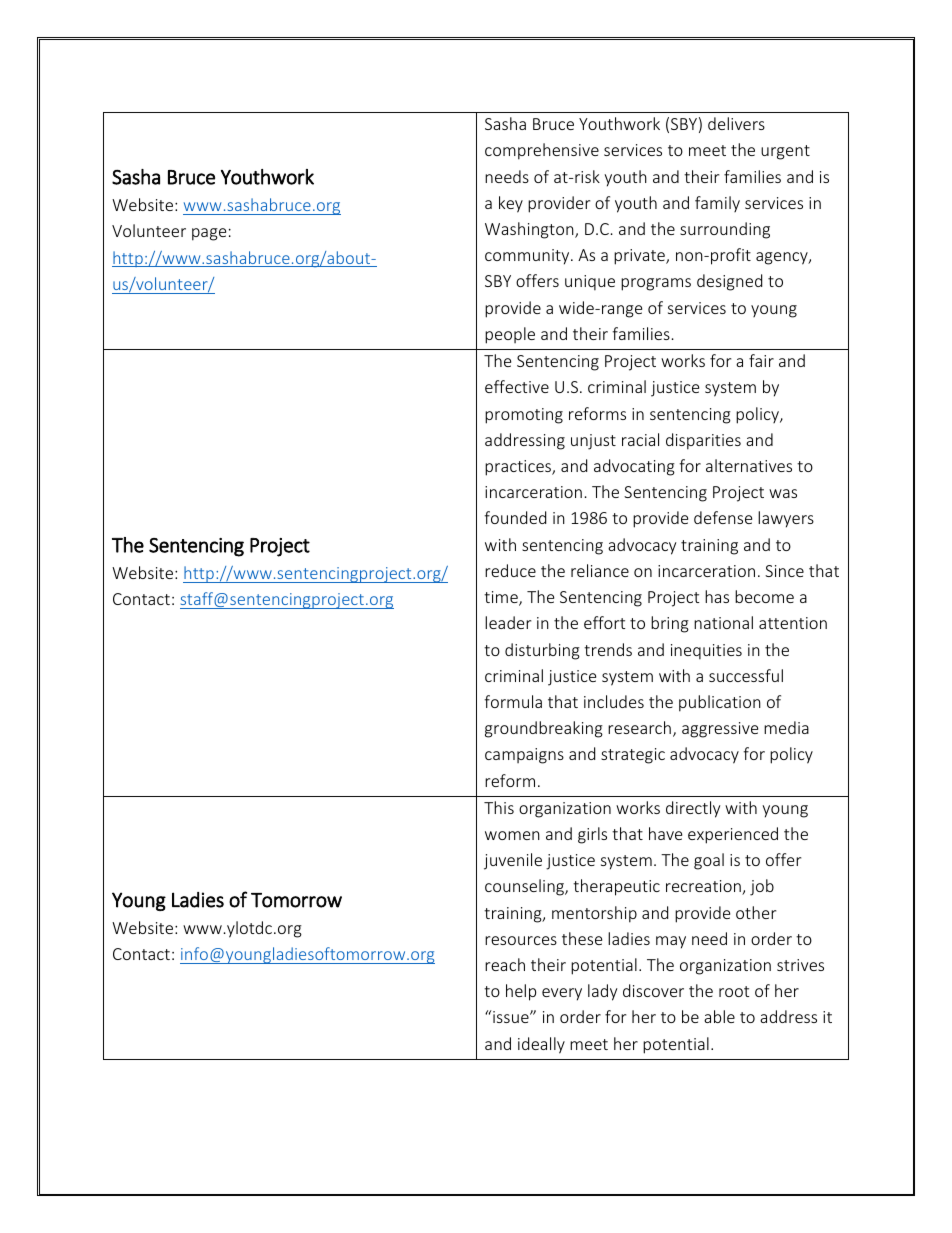 This screenshot has height=1233, width=952. I want to click on able, so click(719, 1016).
